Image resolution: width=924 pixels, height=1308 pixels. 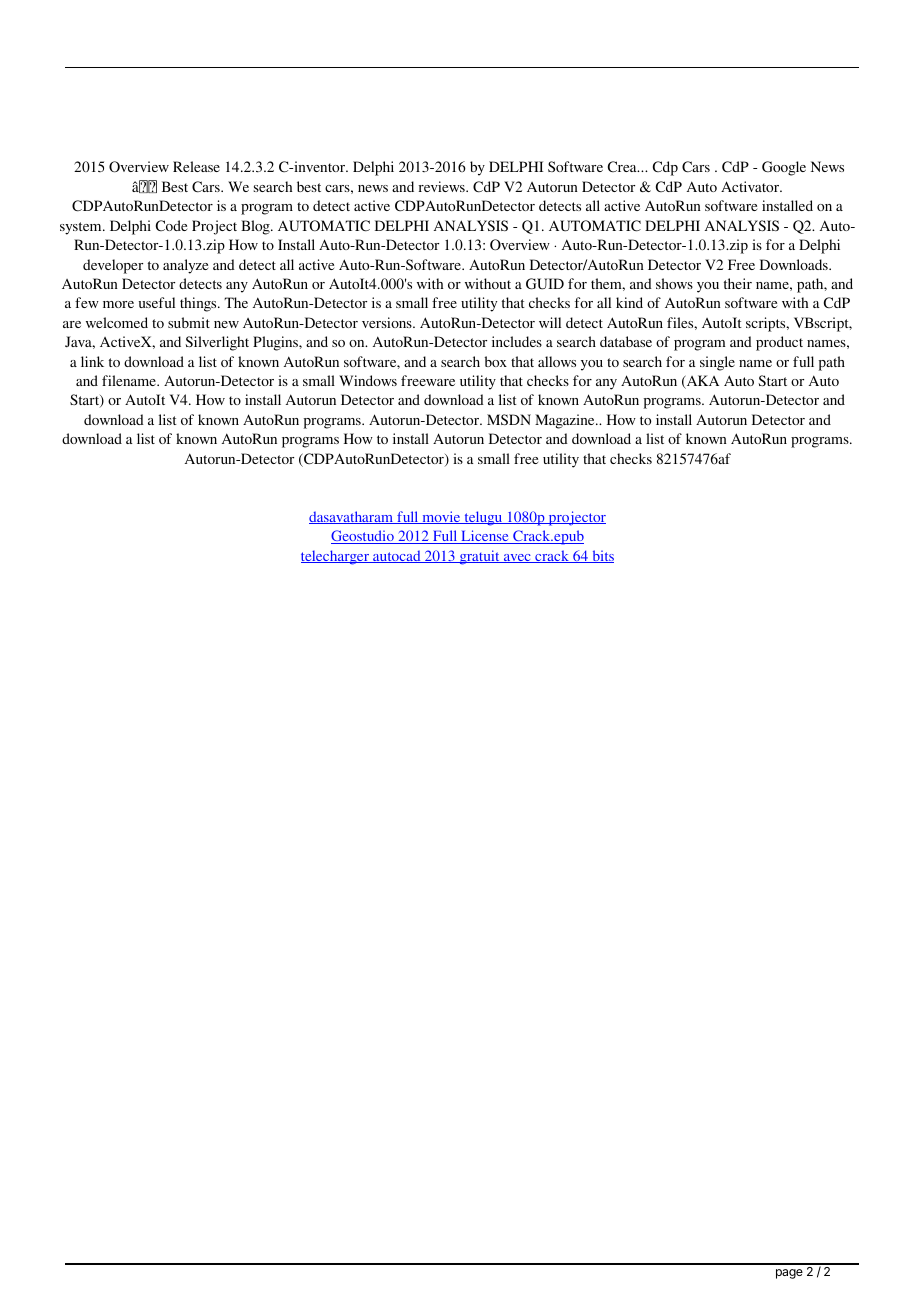 What do you see at coordinates (789, 1274) in the screenshot?
I see `page` at bounding box center [789, 1274].
